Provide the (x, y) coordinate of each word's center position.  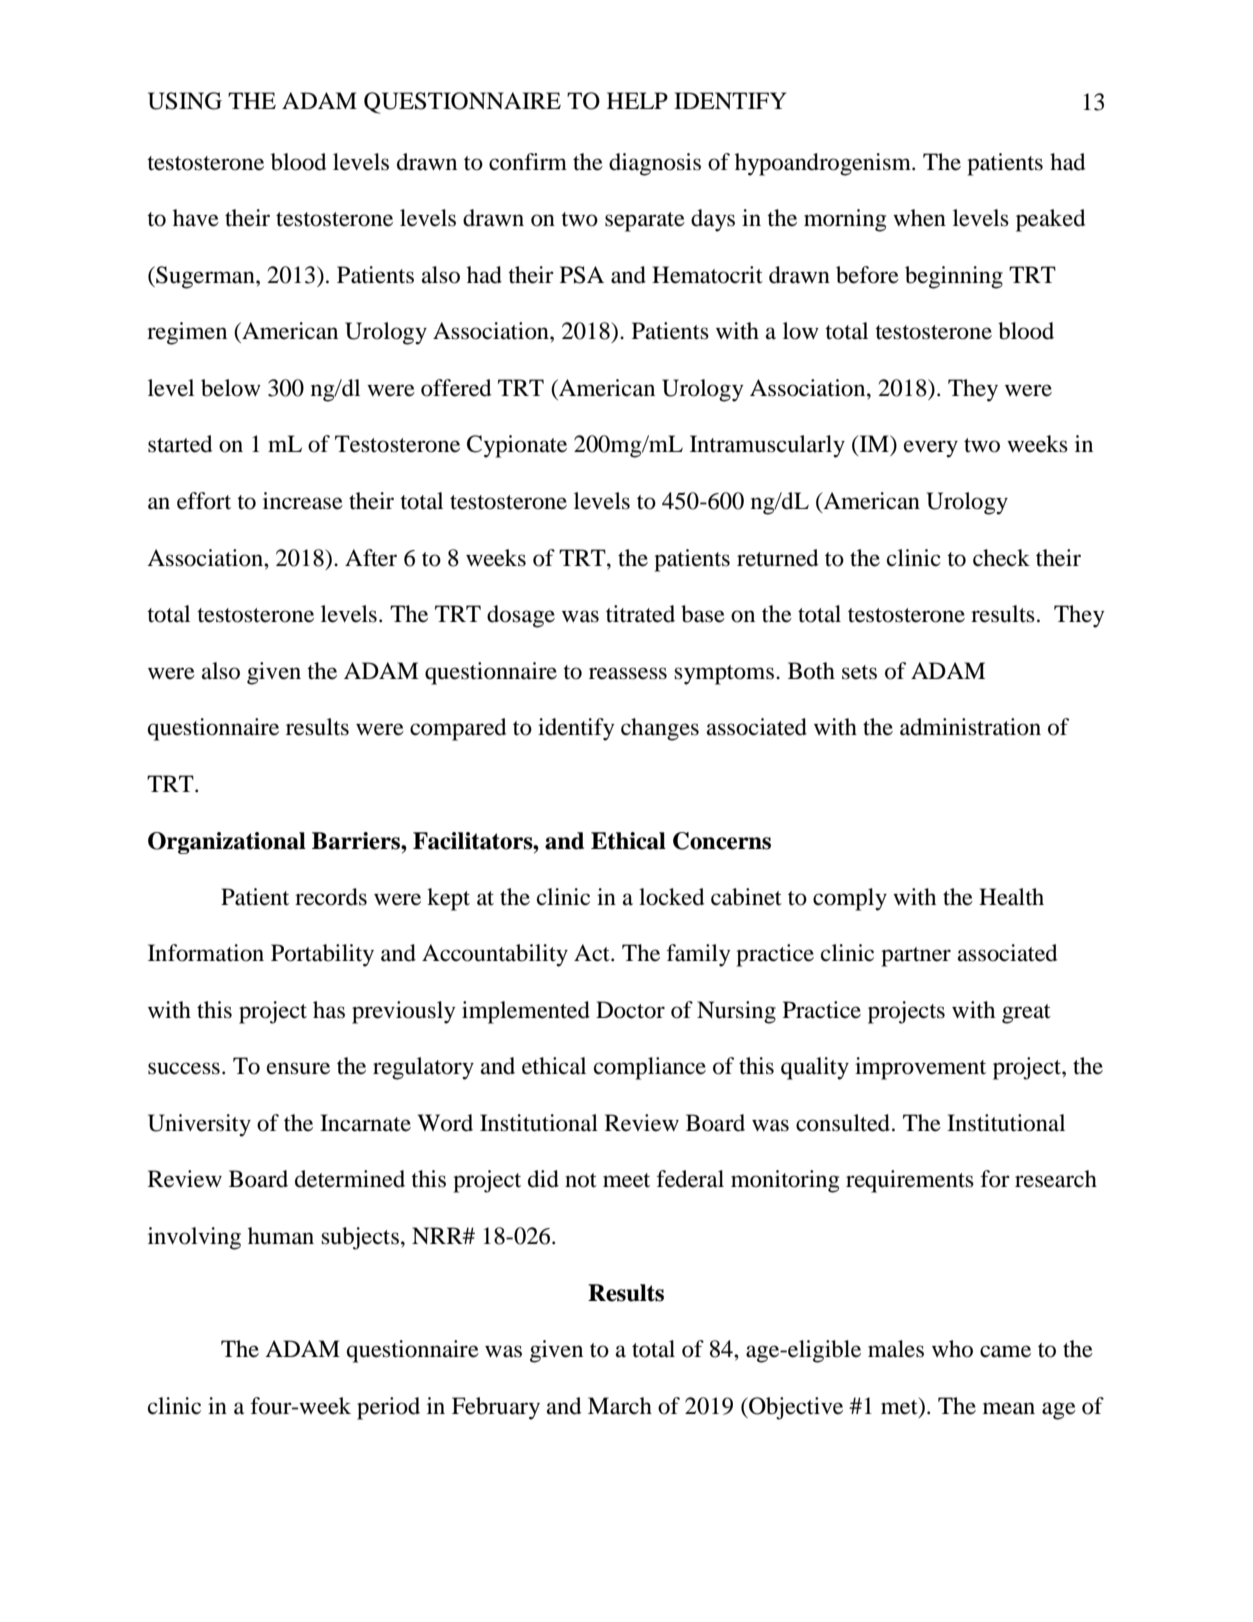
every (931, 449)
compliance (650, 1068)
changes (660, 729)
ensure (298, 1068)
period (388, 1408)
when (919, 218)
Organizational (227, 843)
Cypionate (517, 446)
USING (185, 101)
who (952, 1349)
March (620, 1406)
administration (970, 727)
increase (303, 501)
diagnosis (655, 164)
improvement (920, 1068)
